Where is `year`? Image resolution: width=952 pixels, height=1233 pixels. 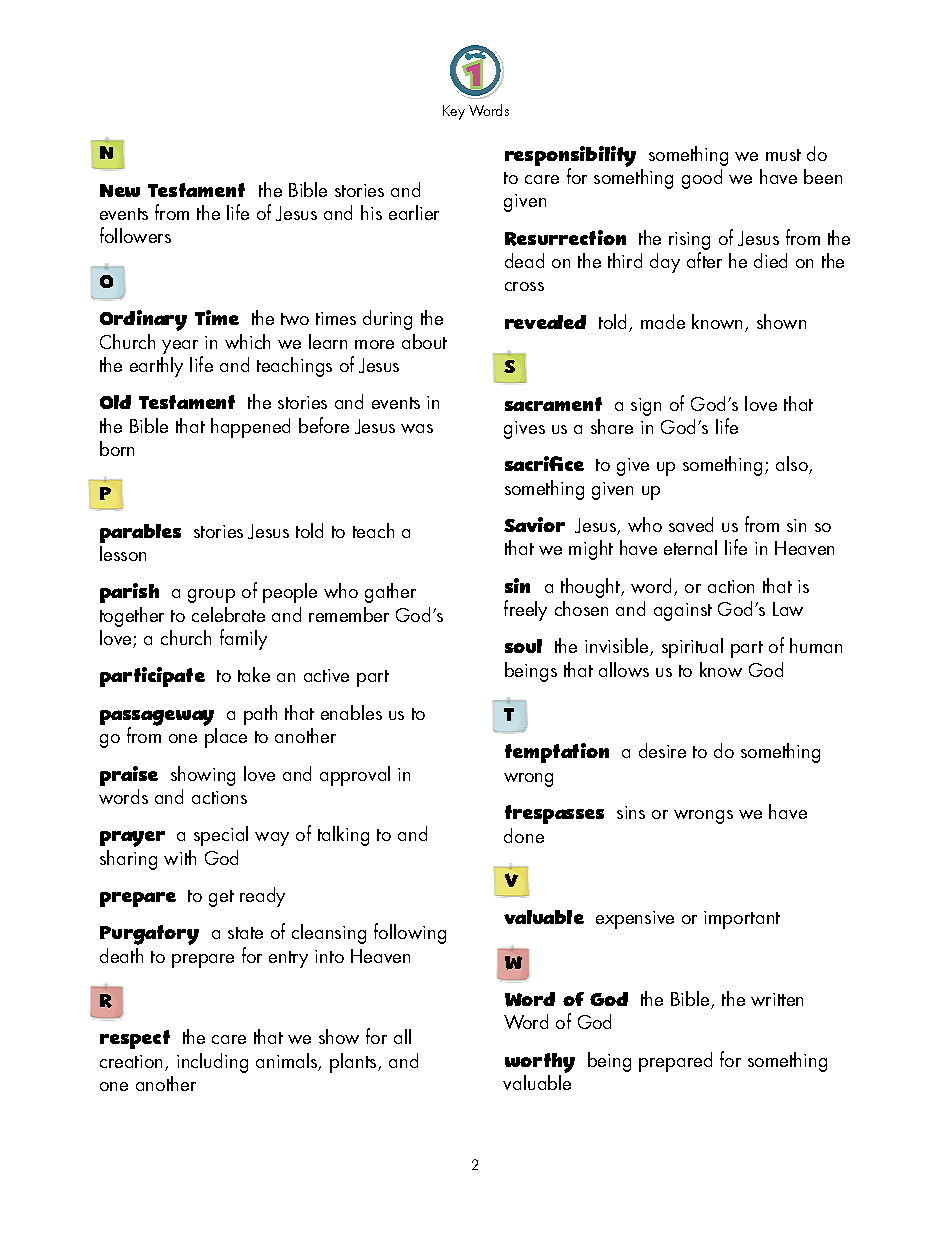
year is located at coordinates (180, 347).
